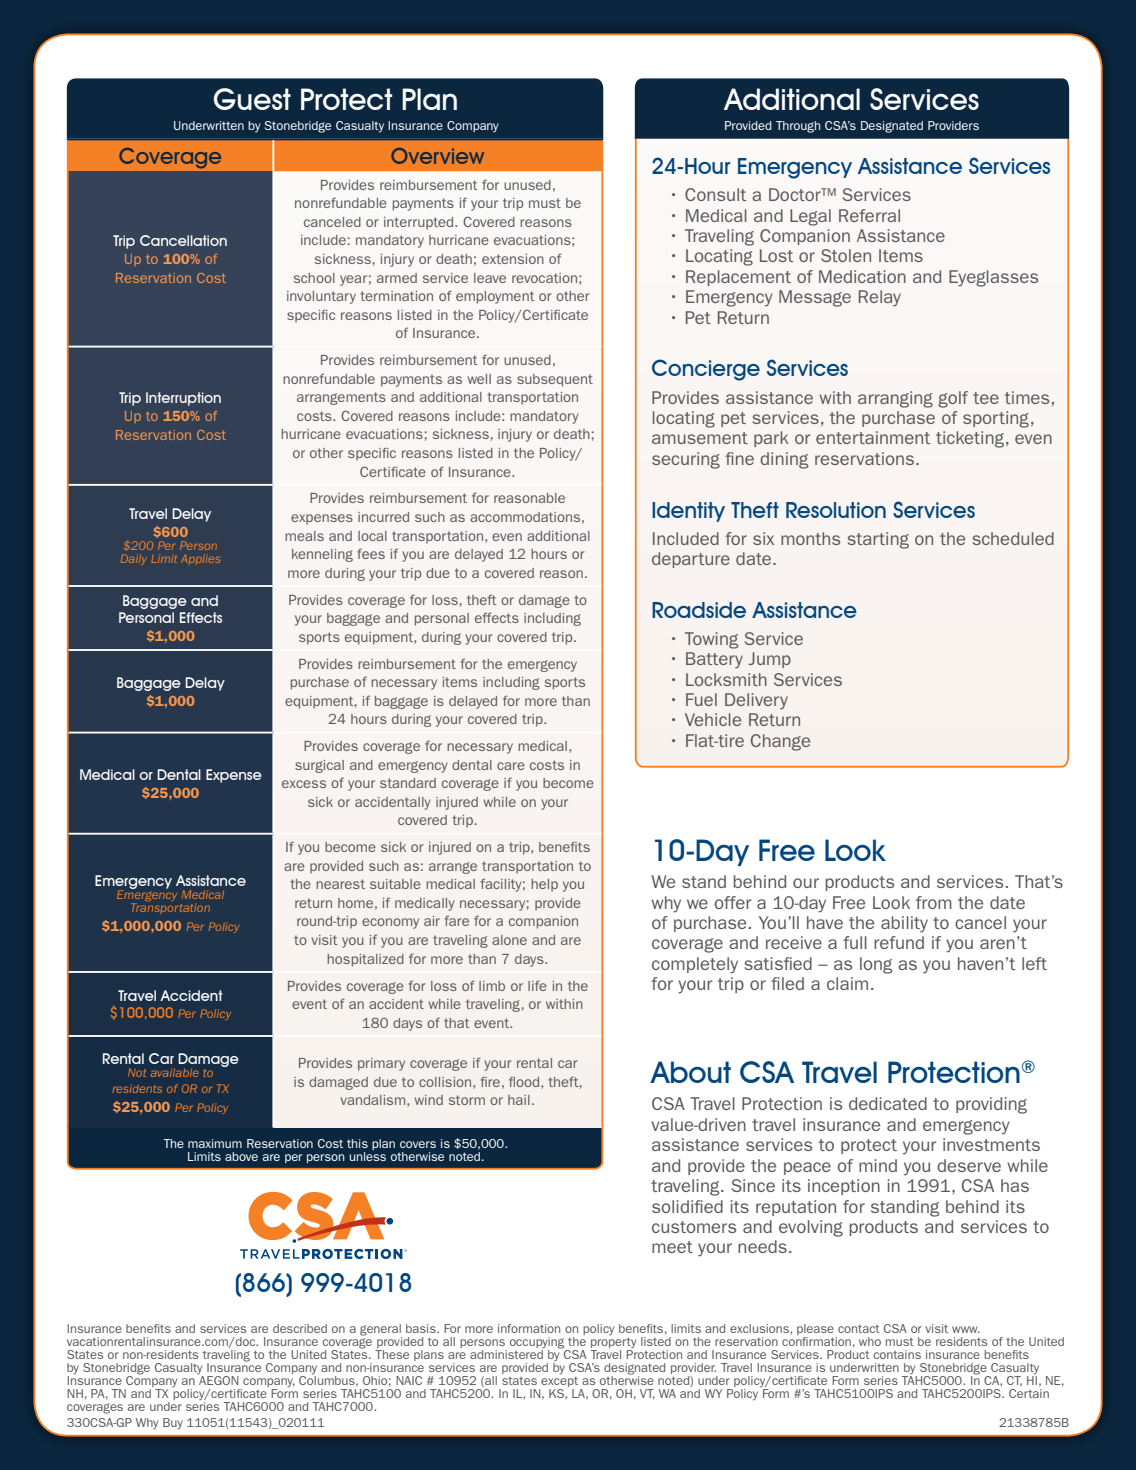 This page has width=1136, height=1470. I want to click on Overview, so click(437, 156).
